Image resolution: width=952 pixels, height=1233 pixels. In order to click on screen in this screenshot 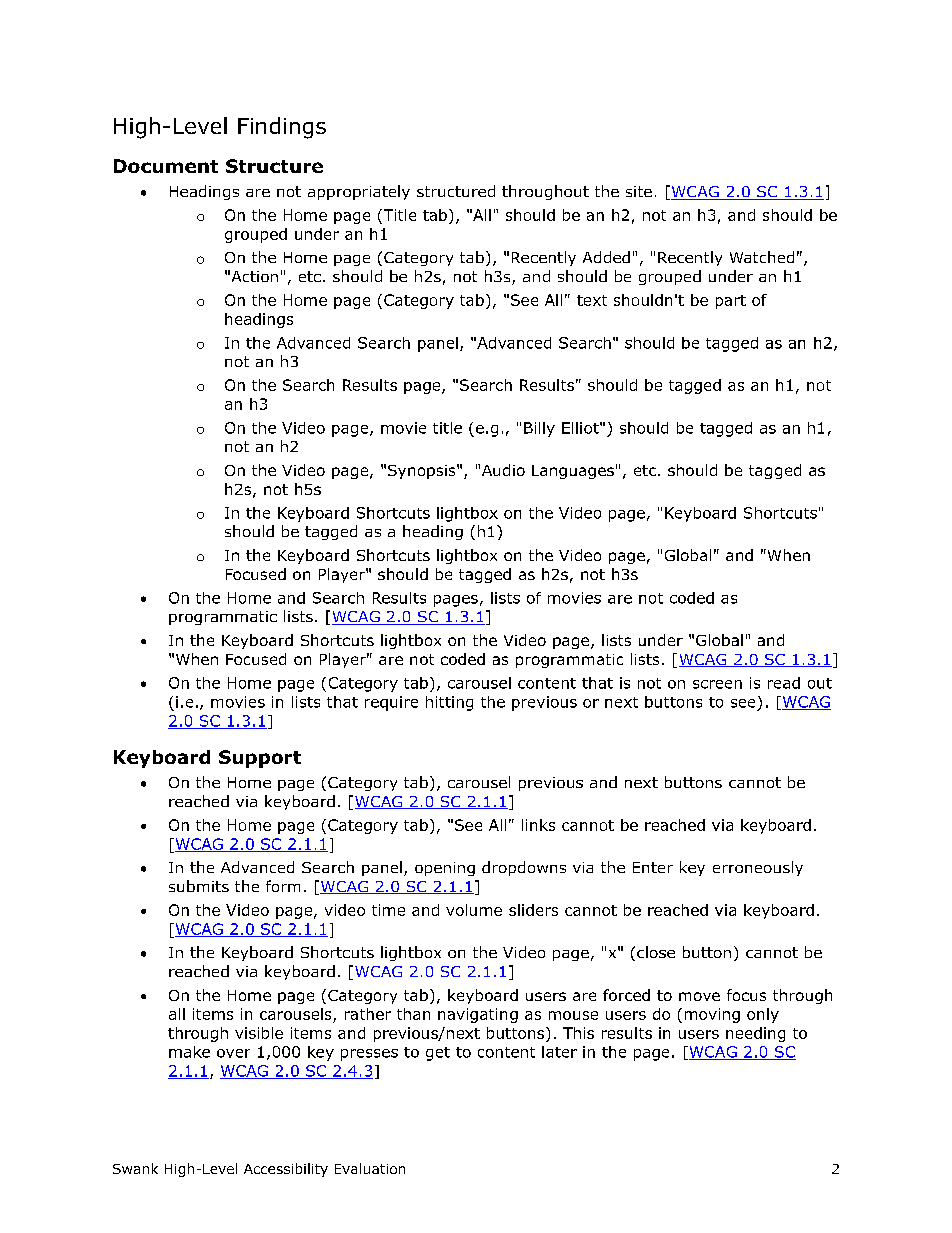, I will do `click(717, 684)`.
